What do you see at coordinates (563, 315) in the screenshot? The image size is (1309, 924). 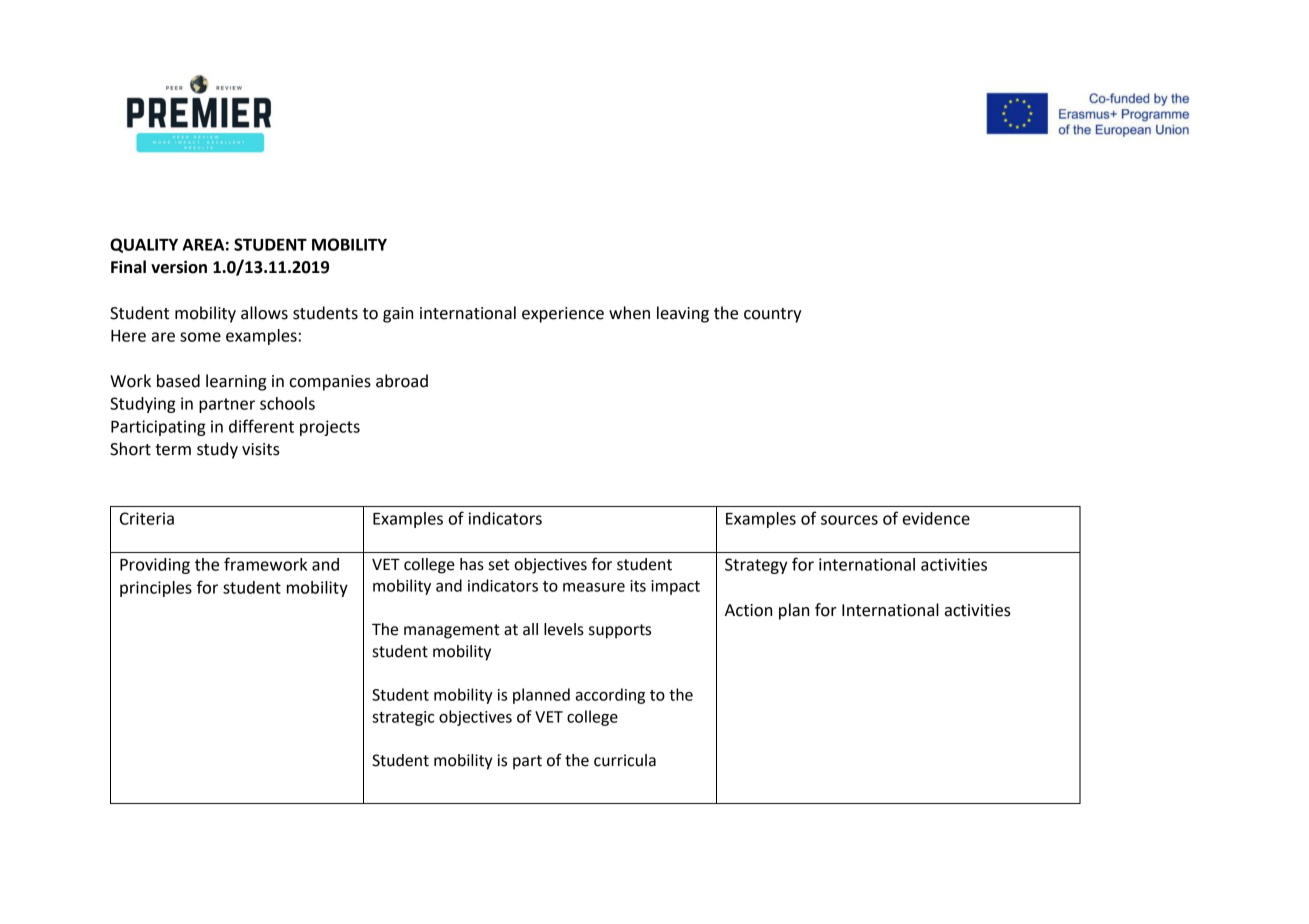 I see `experience` at bounding box center [563, 315].
